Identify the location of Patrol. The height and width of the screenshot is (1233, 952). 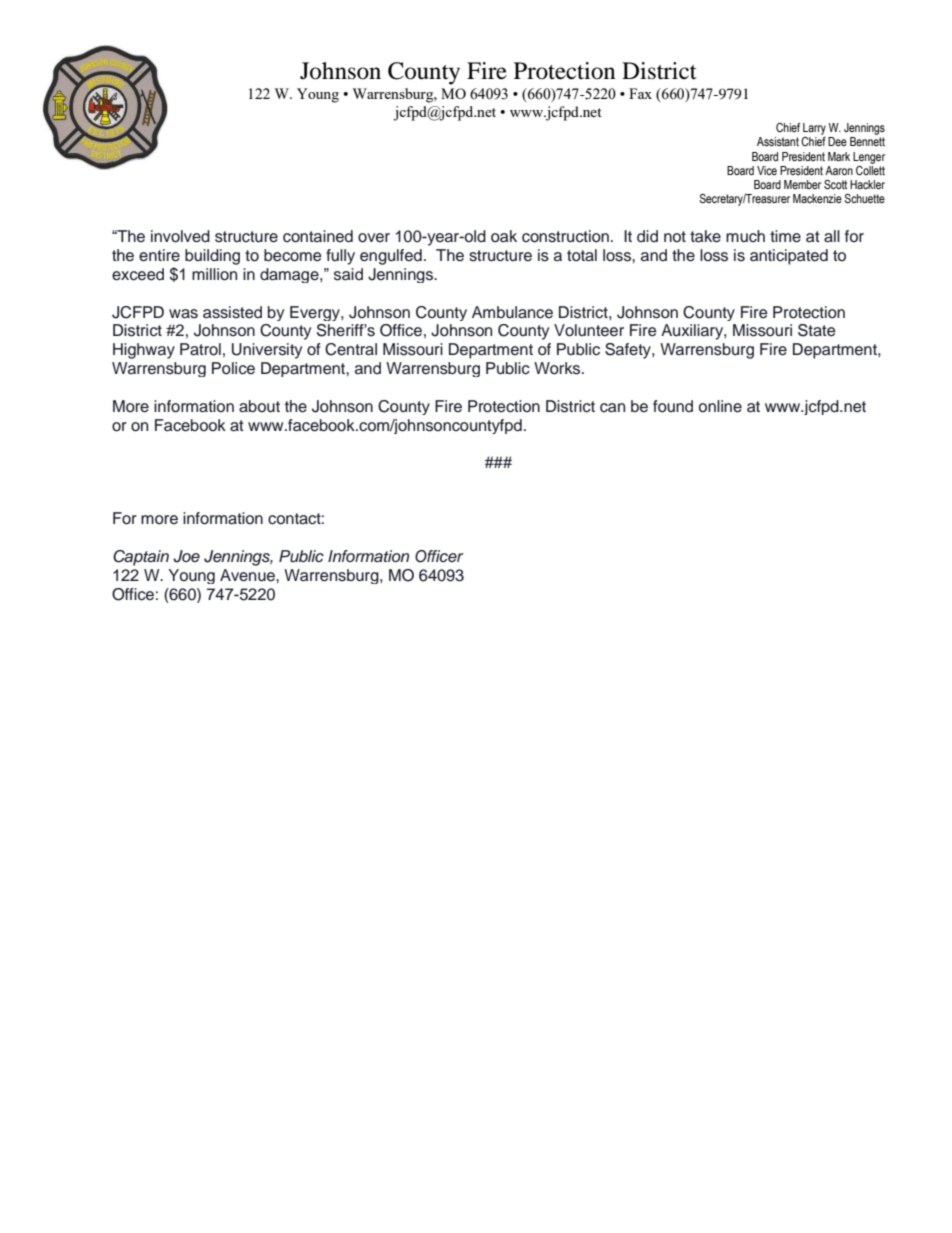
(200, 349).
